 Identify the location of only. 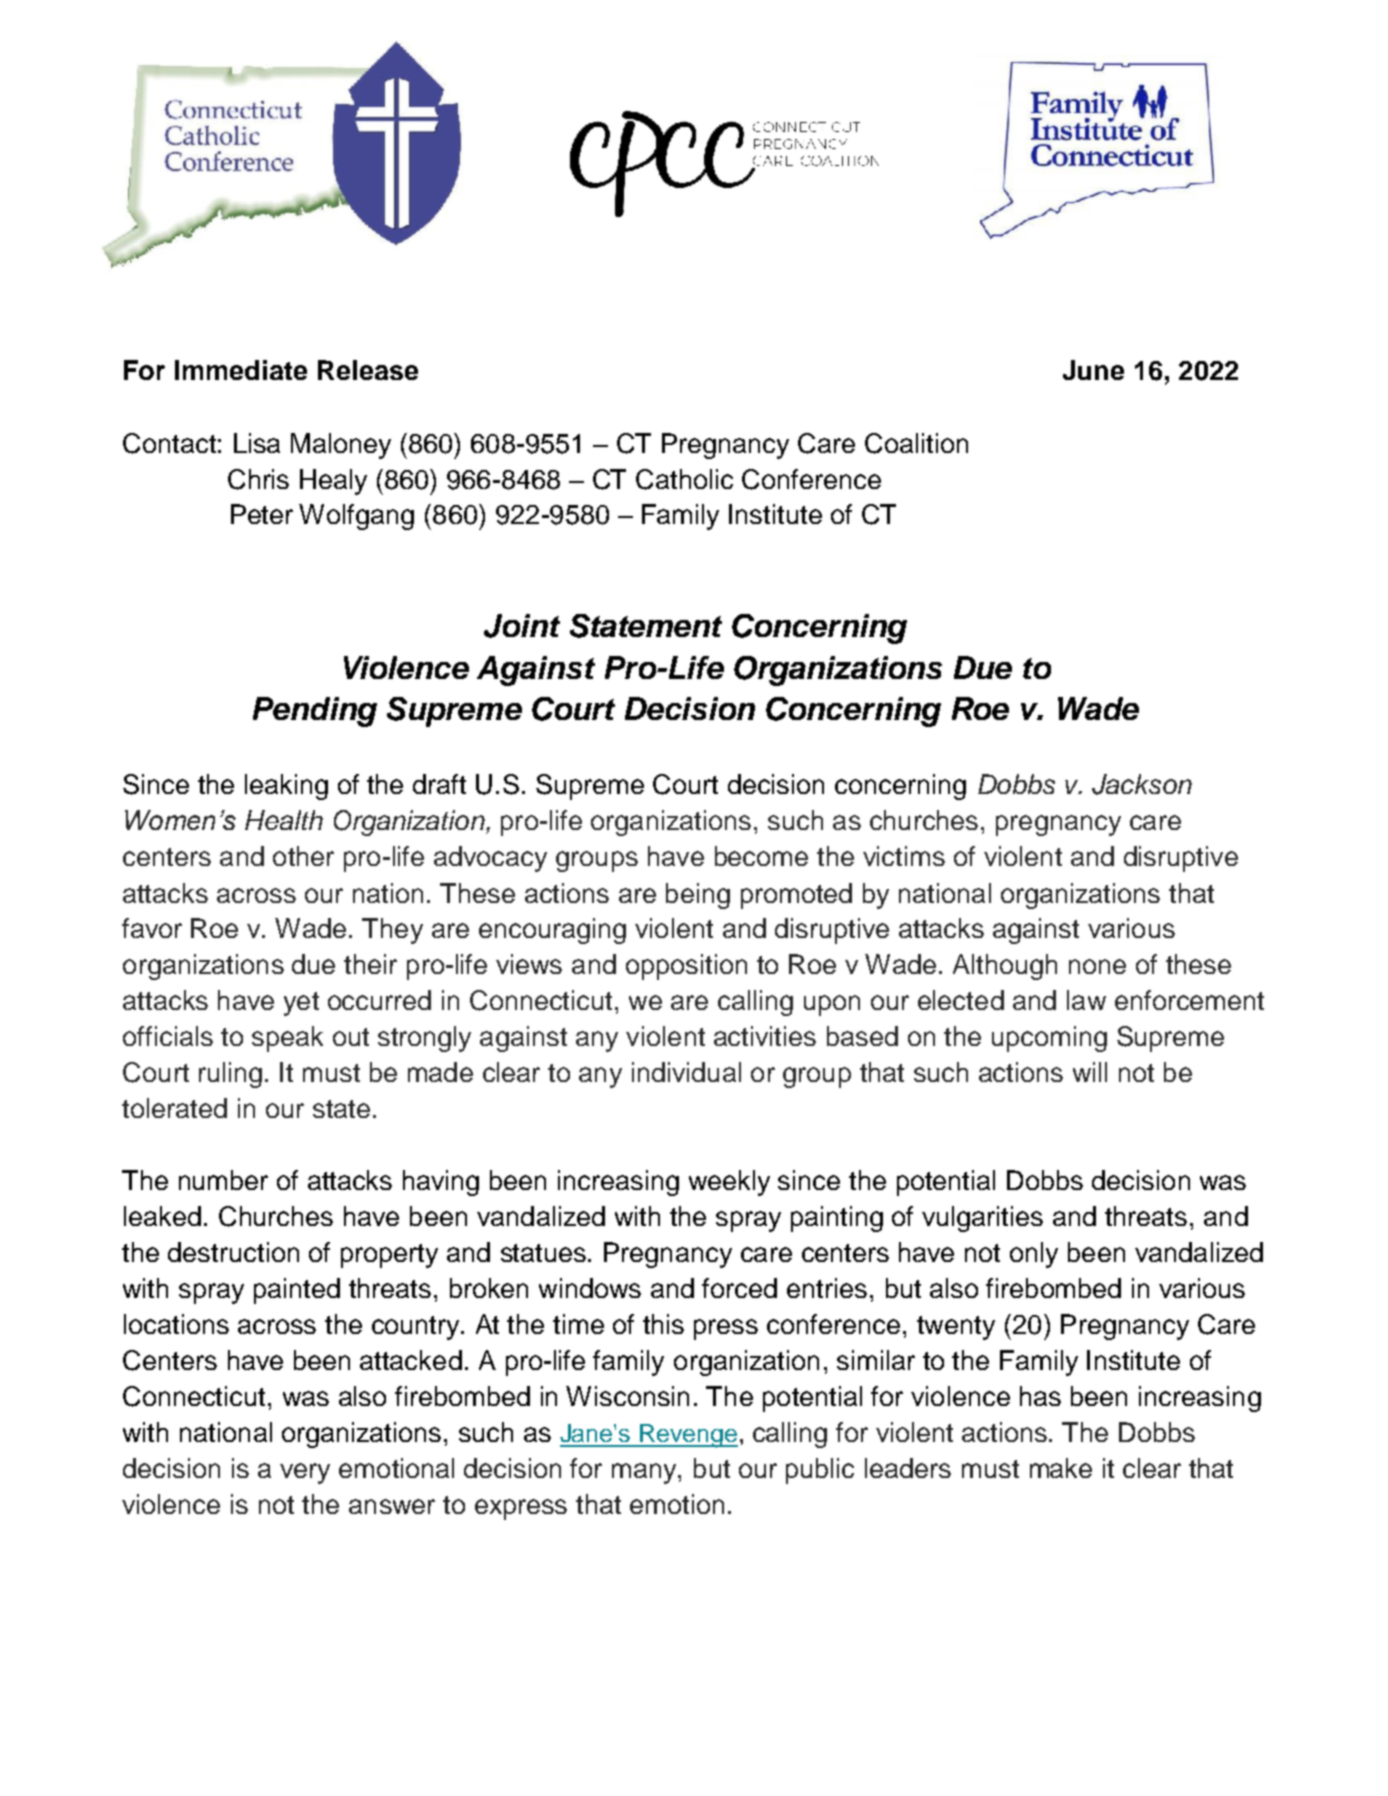
(1034, 1255).
